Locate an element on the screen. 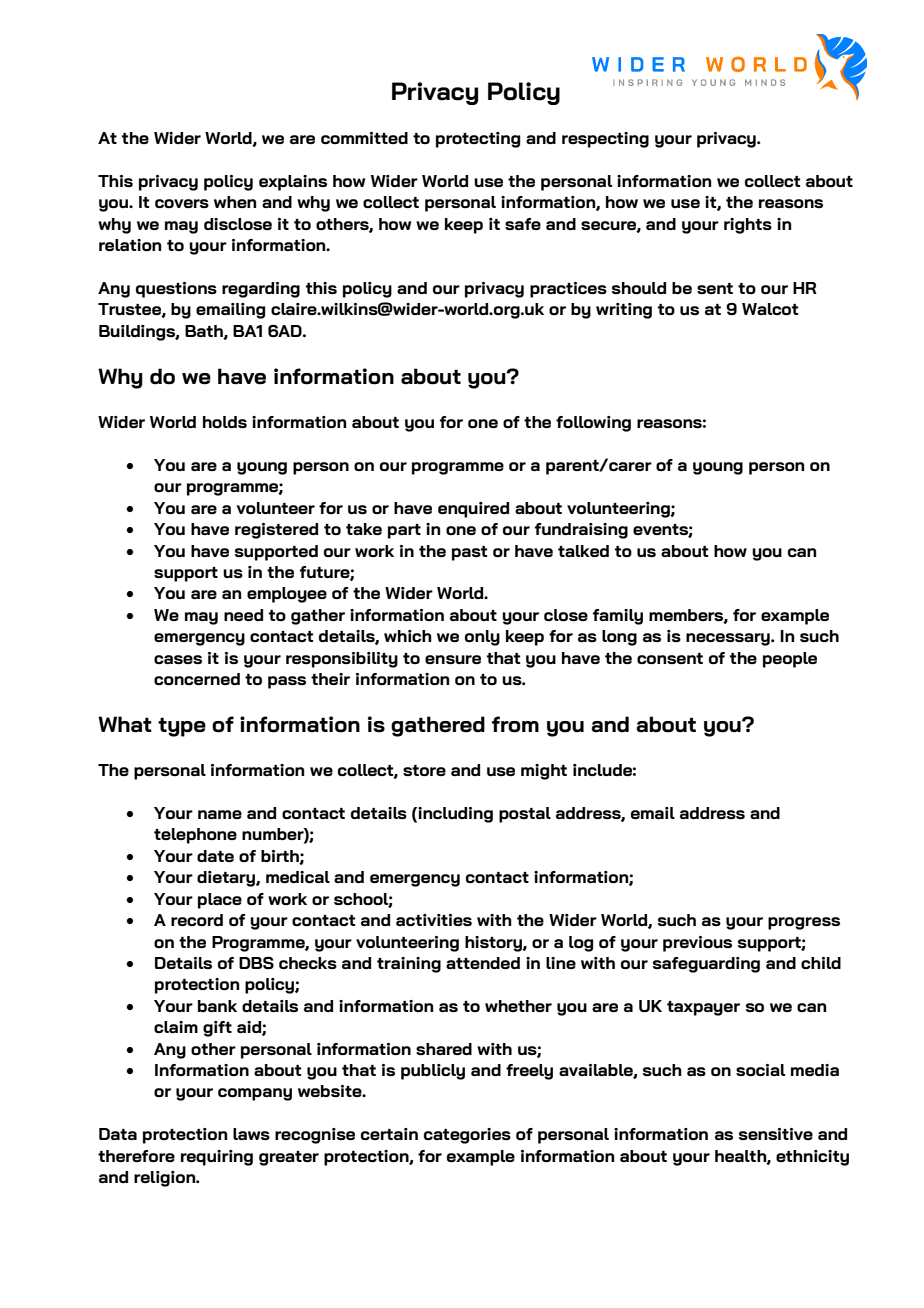  cases is located at coordinates (178, 659).
